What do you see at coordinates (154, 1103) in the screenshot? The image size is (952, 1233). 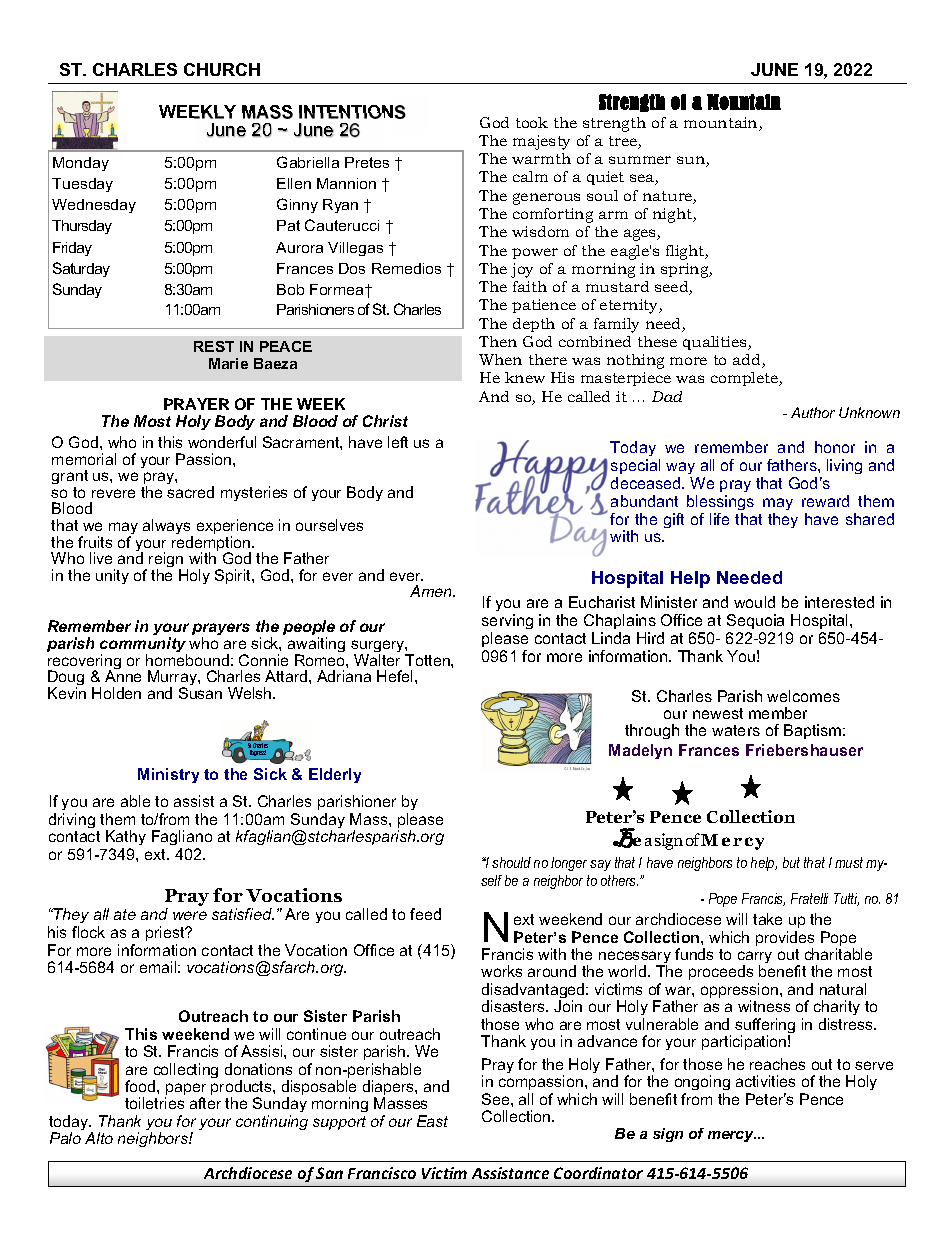 I see `toiletries` at bounding box center [154, 1103].
